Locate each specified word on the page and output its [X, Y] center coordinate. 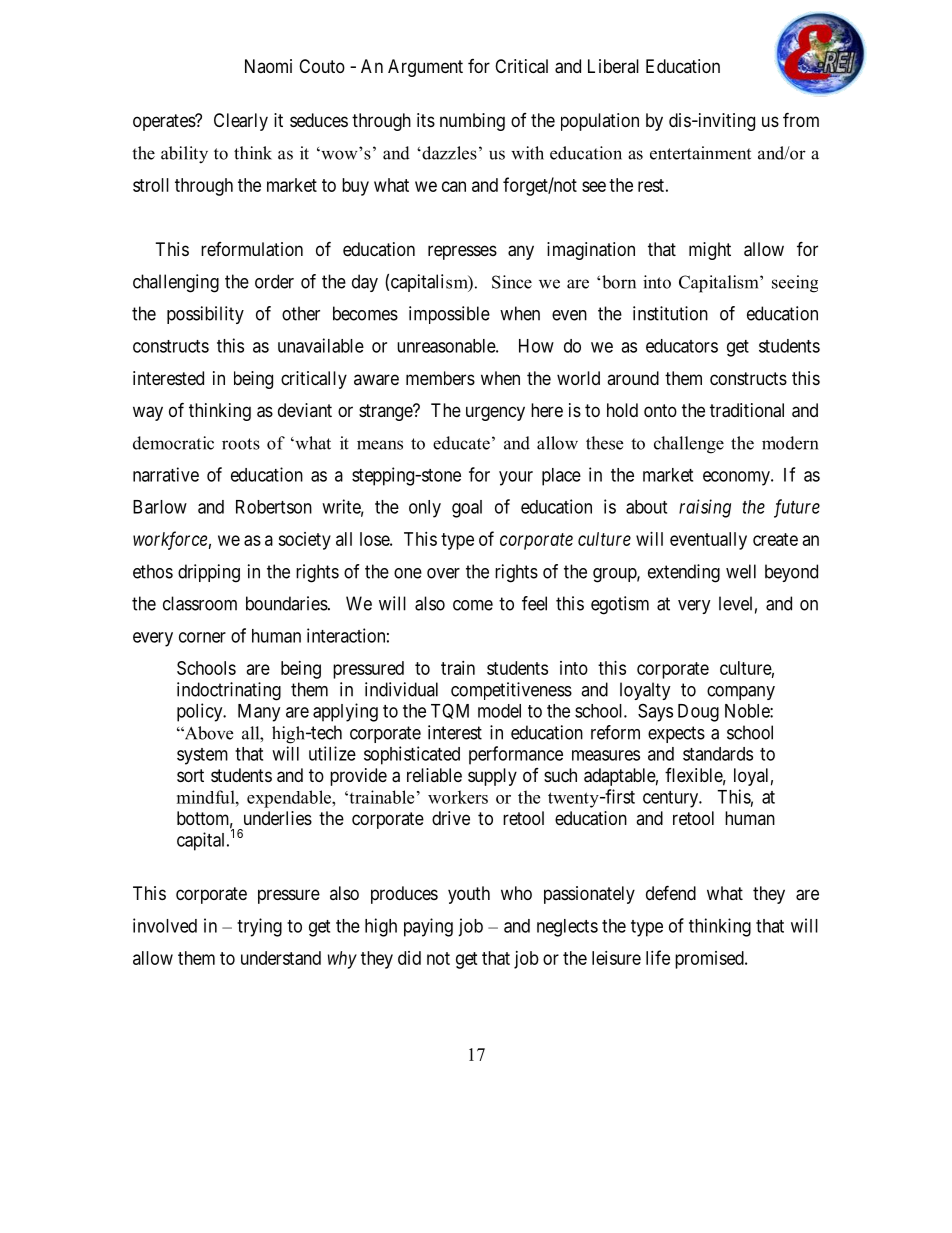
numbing [472, 122]
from [801, 119]
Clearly [241, 122]
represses [462, 252]
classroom [200, 603]
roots [241, 444]
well [741, 571]
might [710, 251]
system [202, 756]
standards [718, 754]
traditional [747, 410]
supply [492, 777]
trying [259, 927]
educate [461, 443]
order [274, 281]
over [443, 573]
